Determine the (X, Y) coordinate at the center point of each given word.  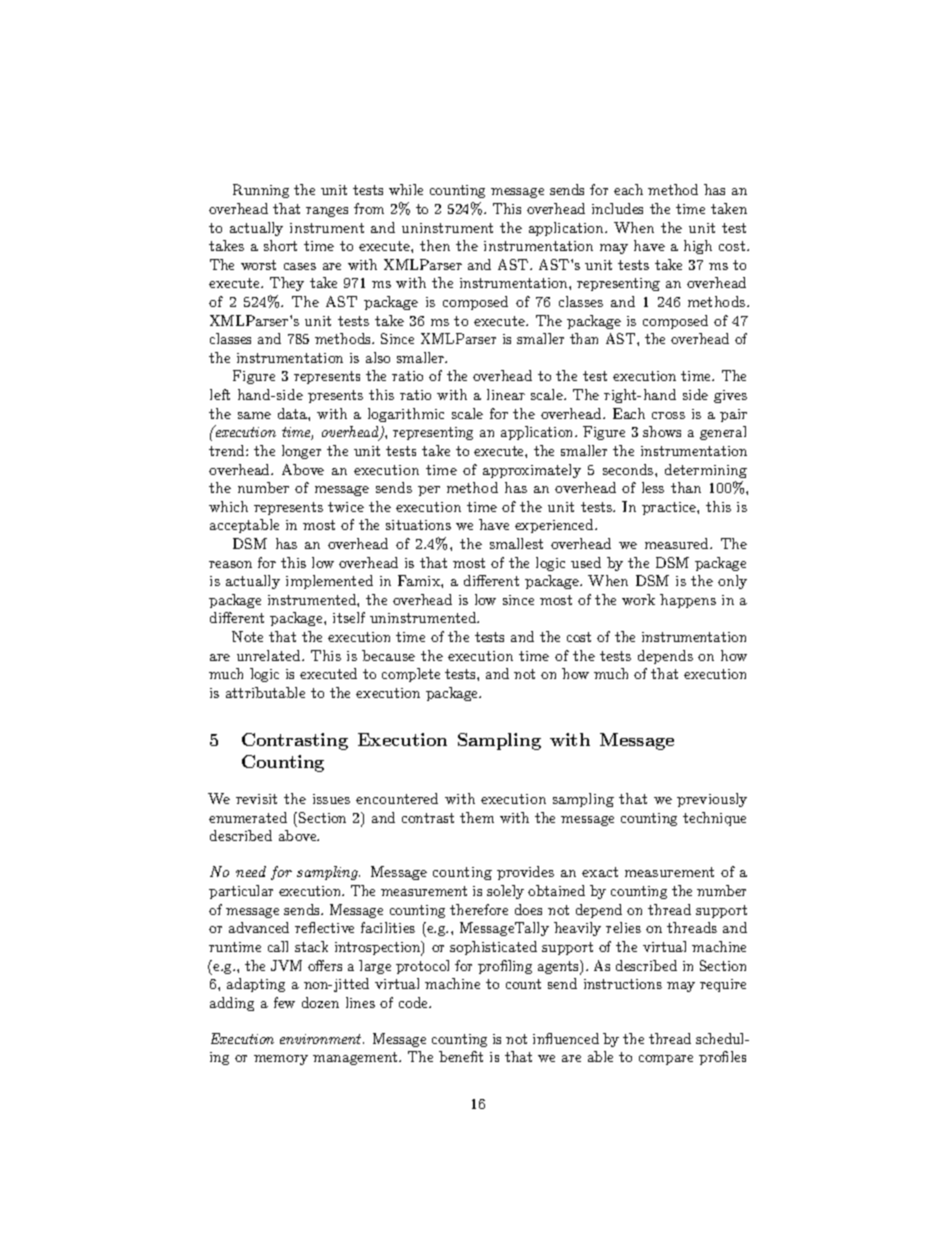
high (698, 247)
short (280, 245)
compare (666, 1060)
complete (411, 675)
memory (281, 1060)
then (435, 245)
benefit (461, 1056)
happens (688, 601)
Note (247, 636)
